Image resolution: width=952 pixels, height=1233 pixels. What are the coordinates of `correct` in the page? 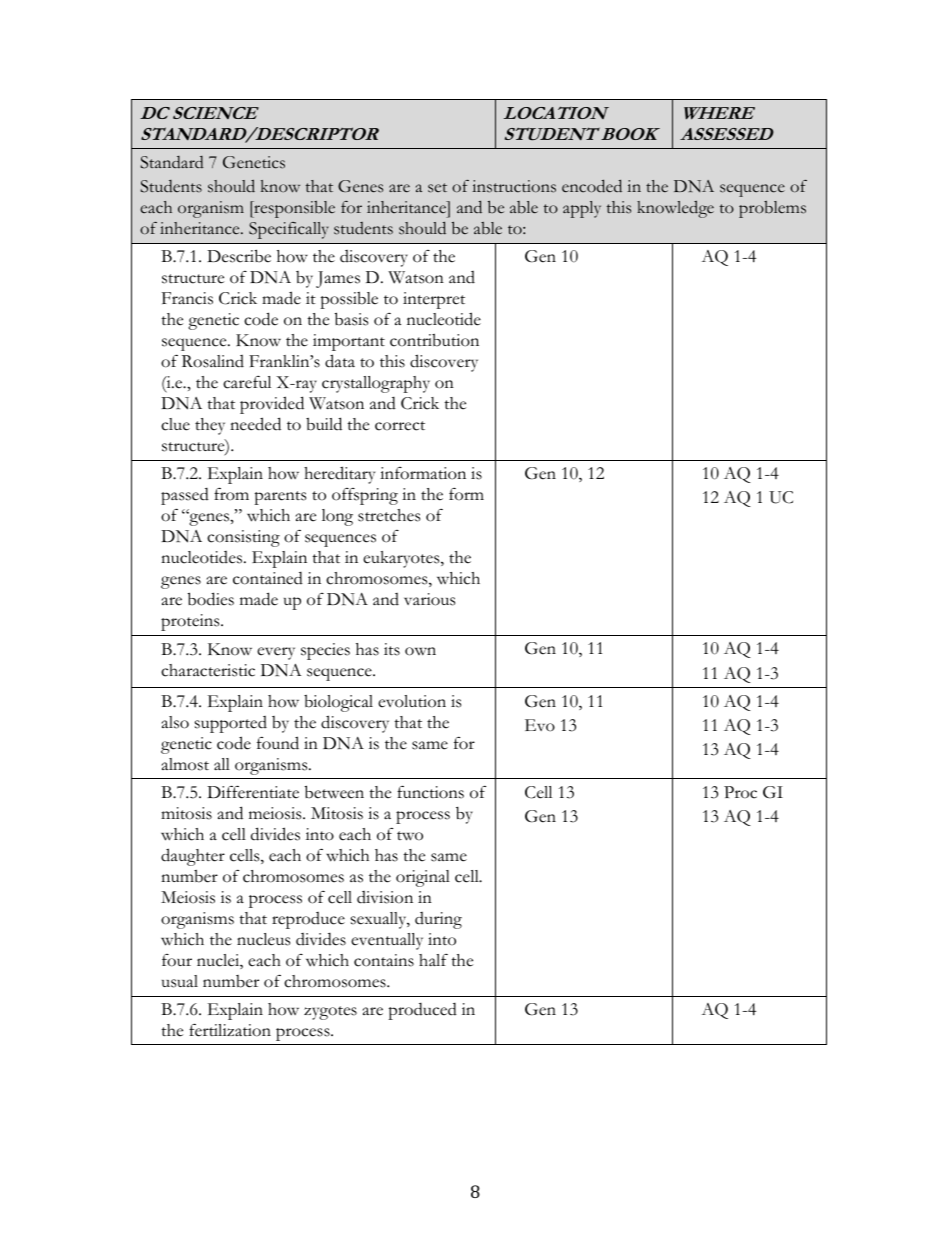 It's located at (400, 426).
